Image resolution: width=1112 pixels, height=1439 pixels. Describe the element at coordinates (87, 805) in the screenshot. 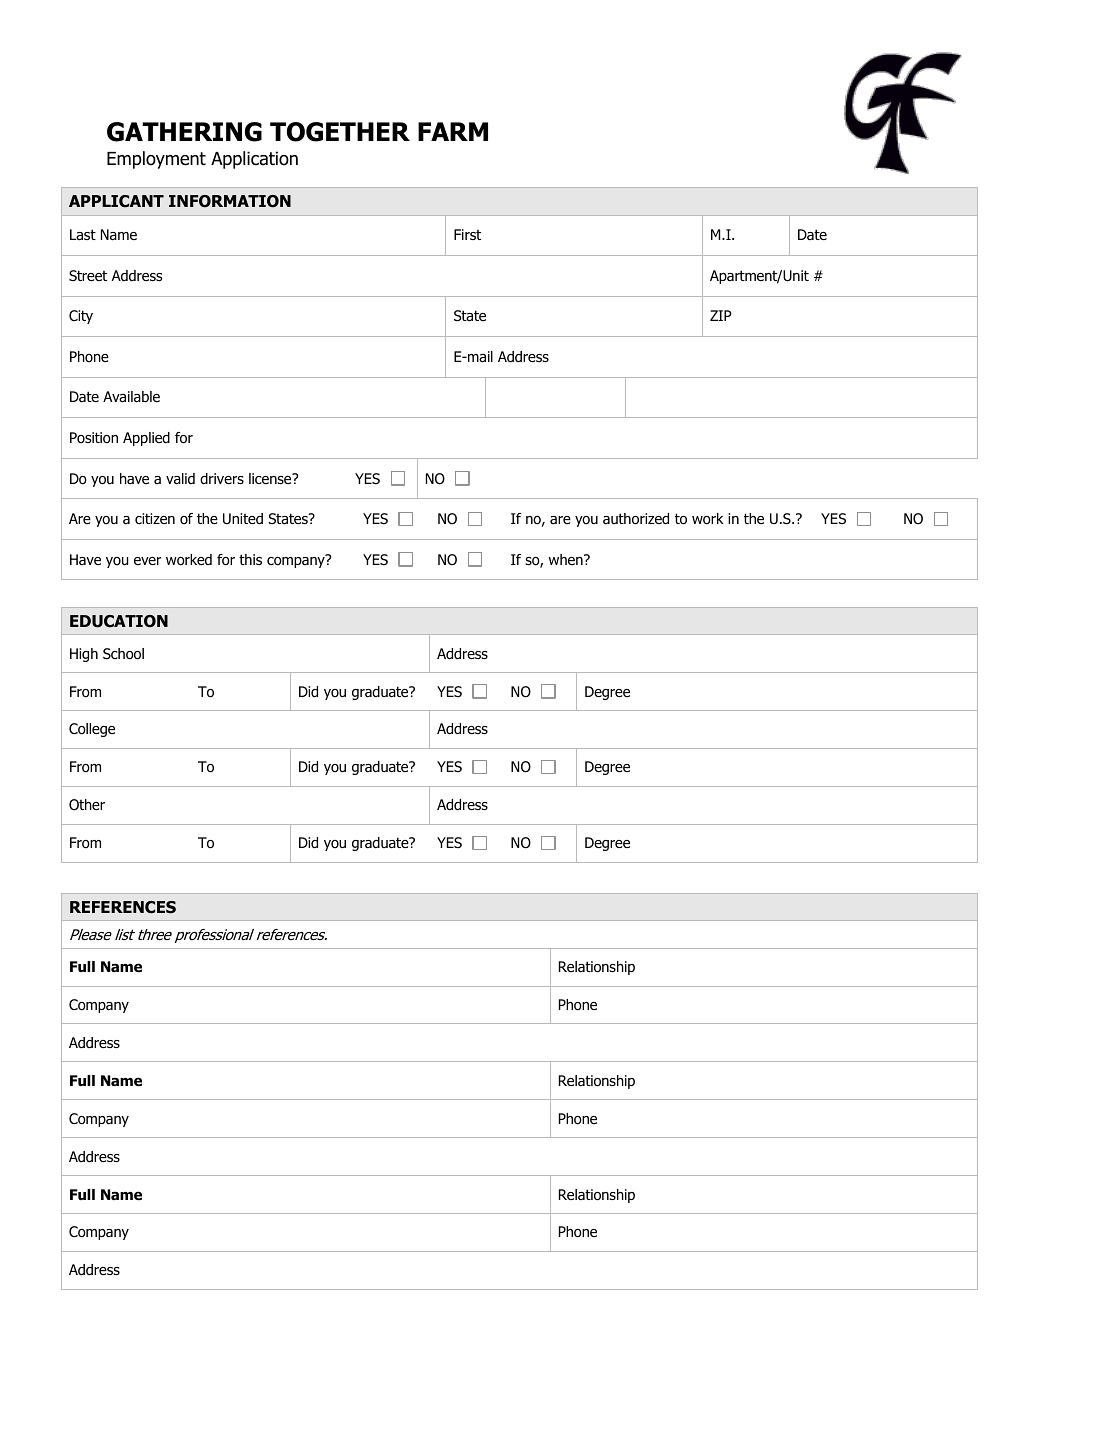

I see `Other` at that location.
